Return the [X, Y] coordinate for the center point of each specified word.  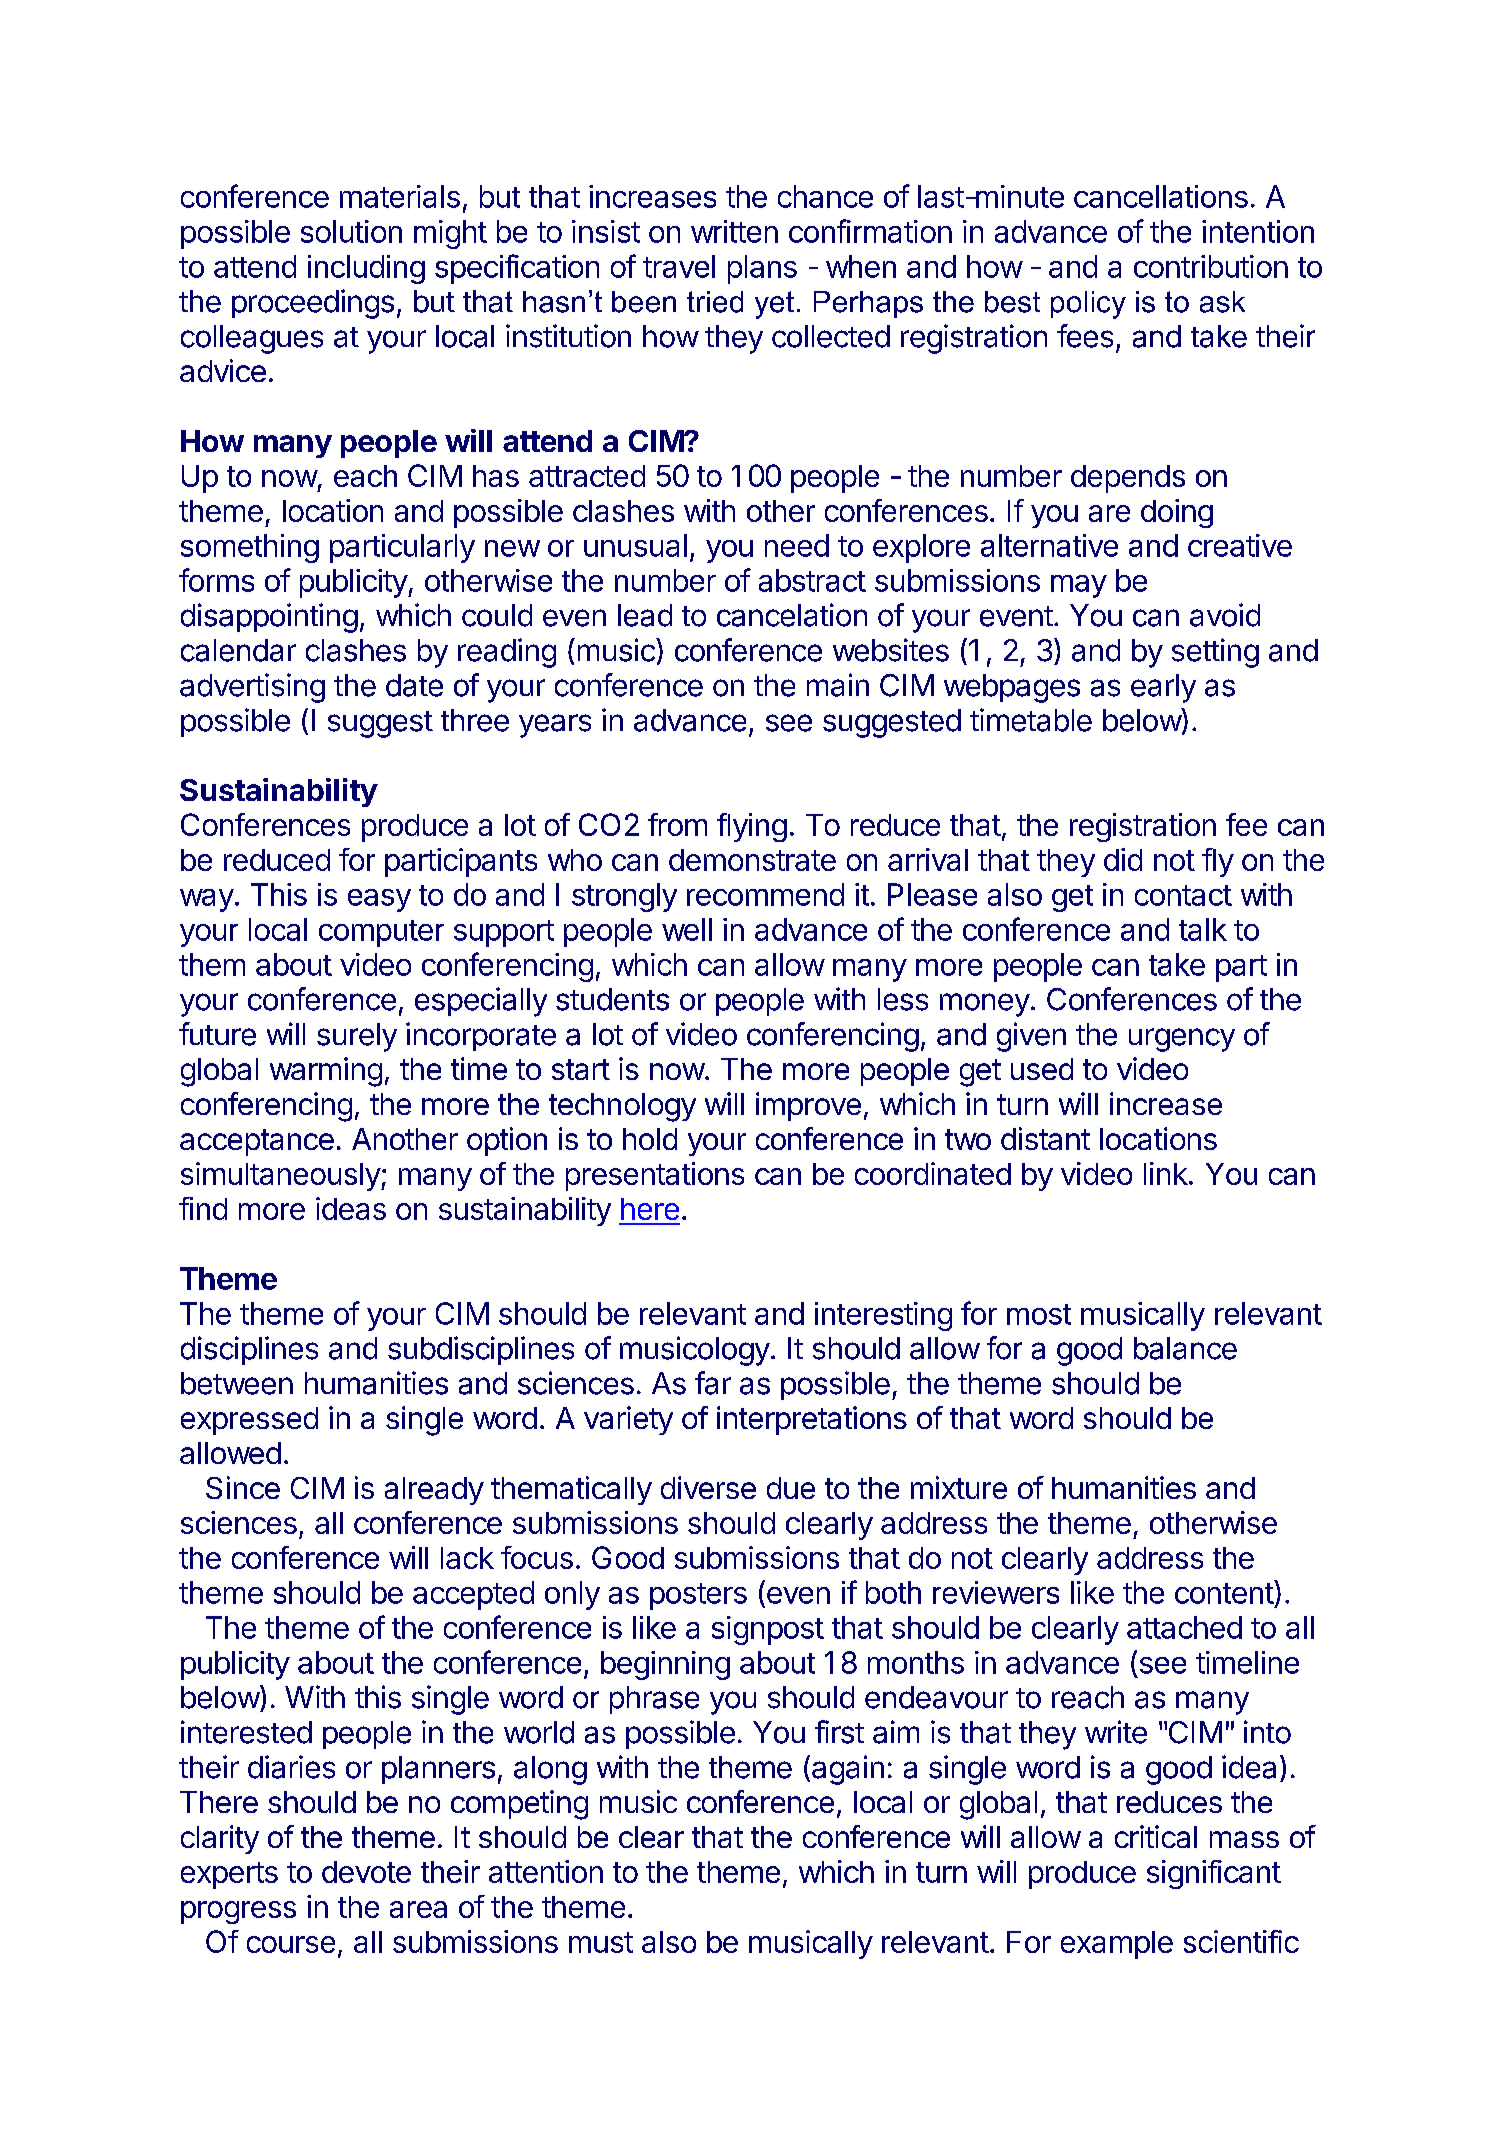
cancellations [1161, 196]
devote [366, 1872]
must [601, 1942]
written [734, 231]
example [1117, 1945]
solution [351, 231]
